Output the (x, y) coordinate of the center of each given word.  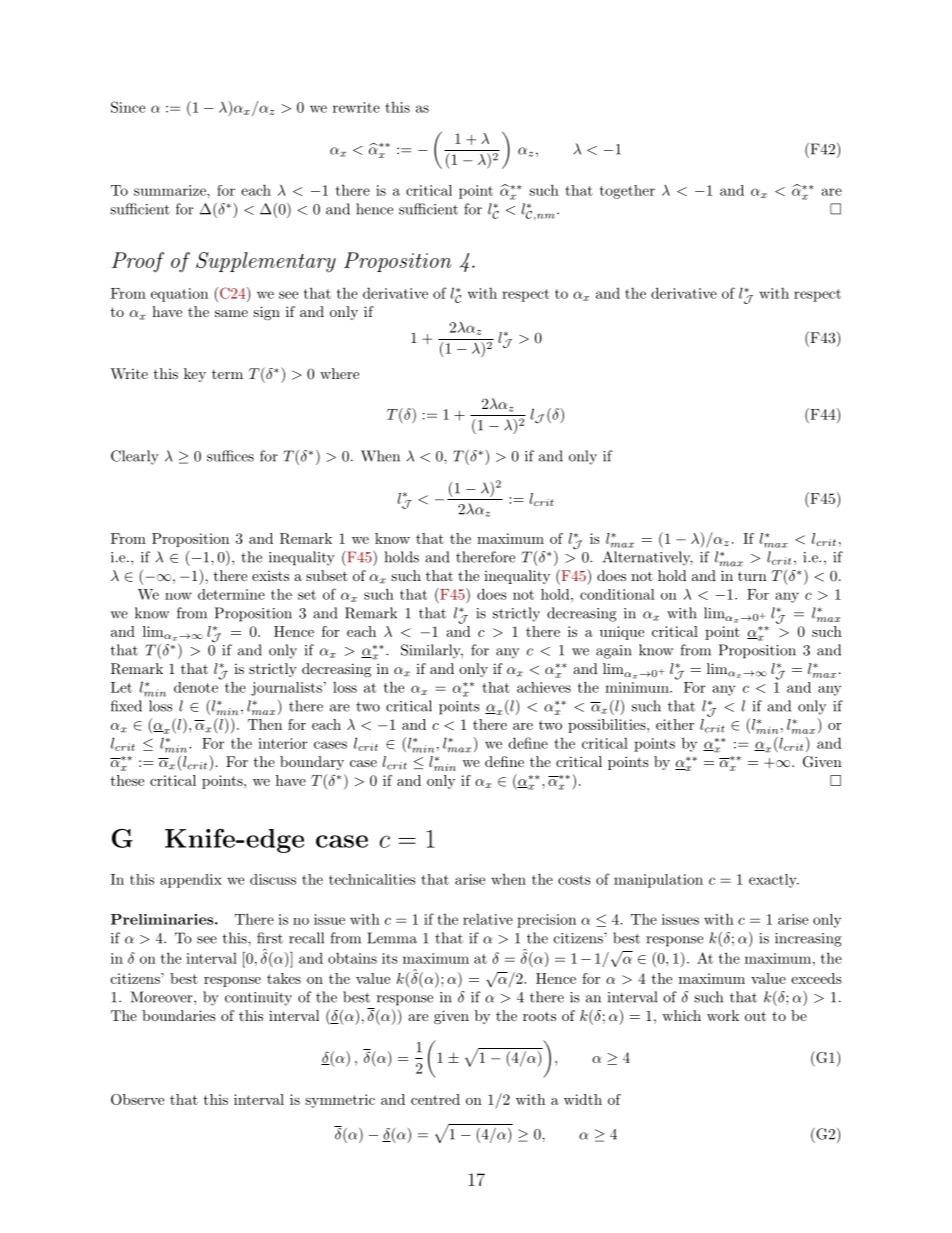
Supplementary (266, 262)
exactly (774, 881)
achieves (544, 687)
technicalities (372, 879)
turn (752, 576)
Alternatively (648, 558)
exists (270, 576)
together (627, 192)
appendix (191, 881)
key (195, 375)
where (339, 373)
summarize (171, 190)
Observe (137, 1099)
